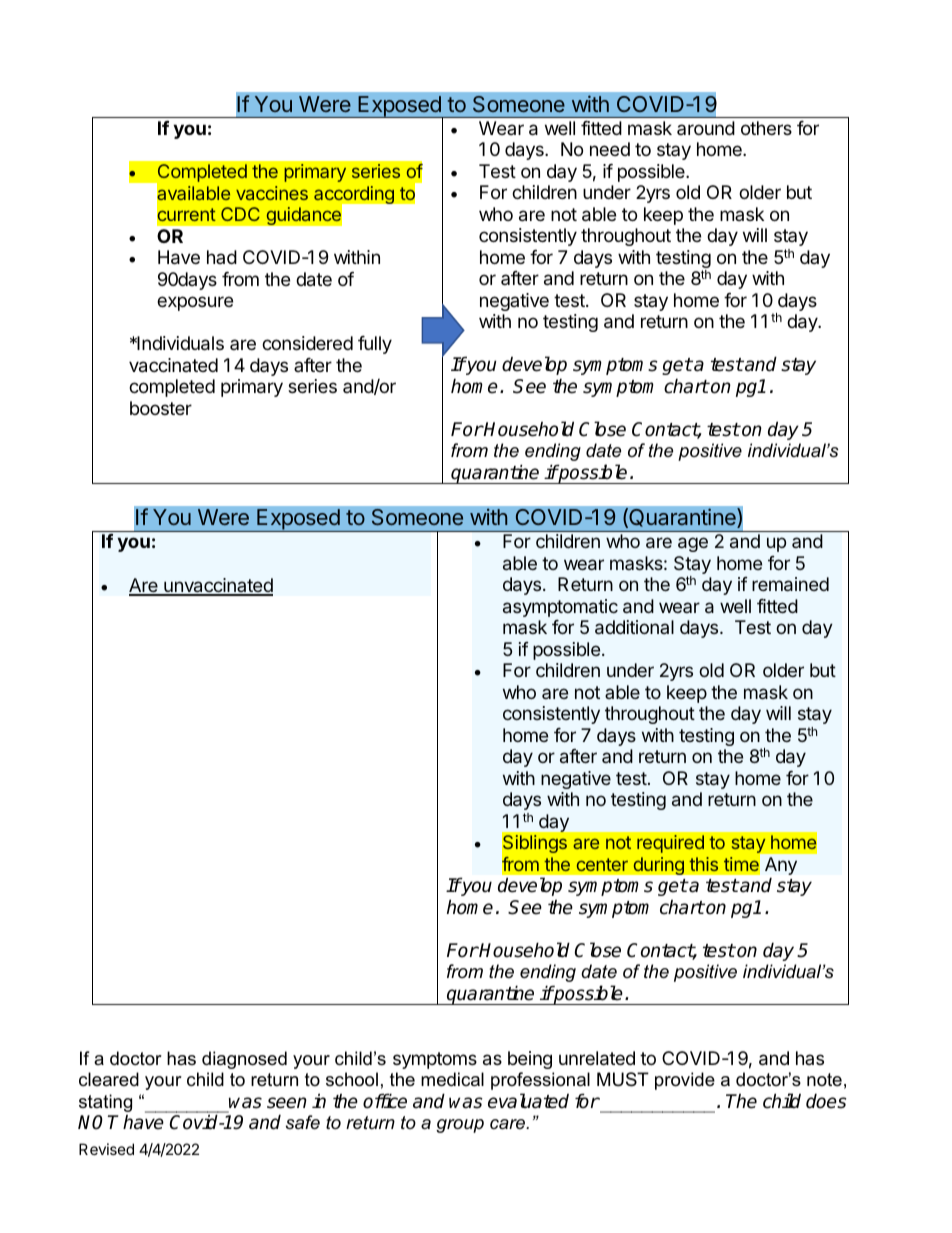  What do you see at coordinates (244, 1060) in the document?
I see `diagnosed` at bounding box center [244, 1060].
